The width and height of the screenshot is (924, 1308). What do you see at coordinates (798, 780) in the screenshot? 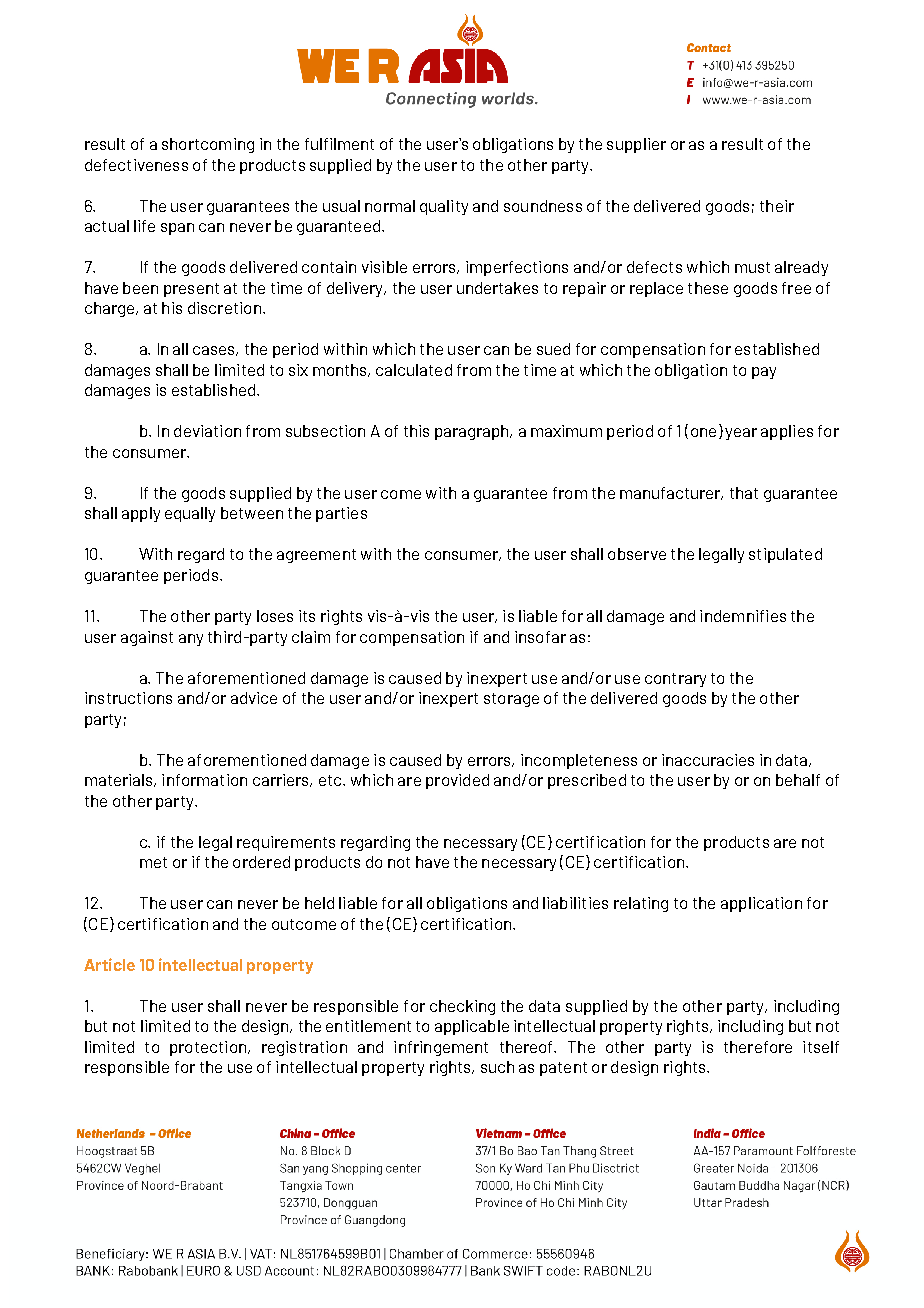
I see `behalf` at bounding box center [798, 780].
